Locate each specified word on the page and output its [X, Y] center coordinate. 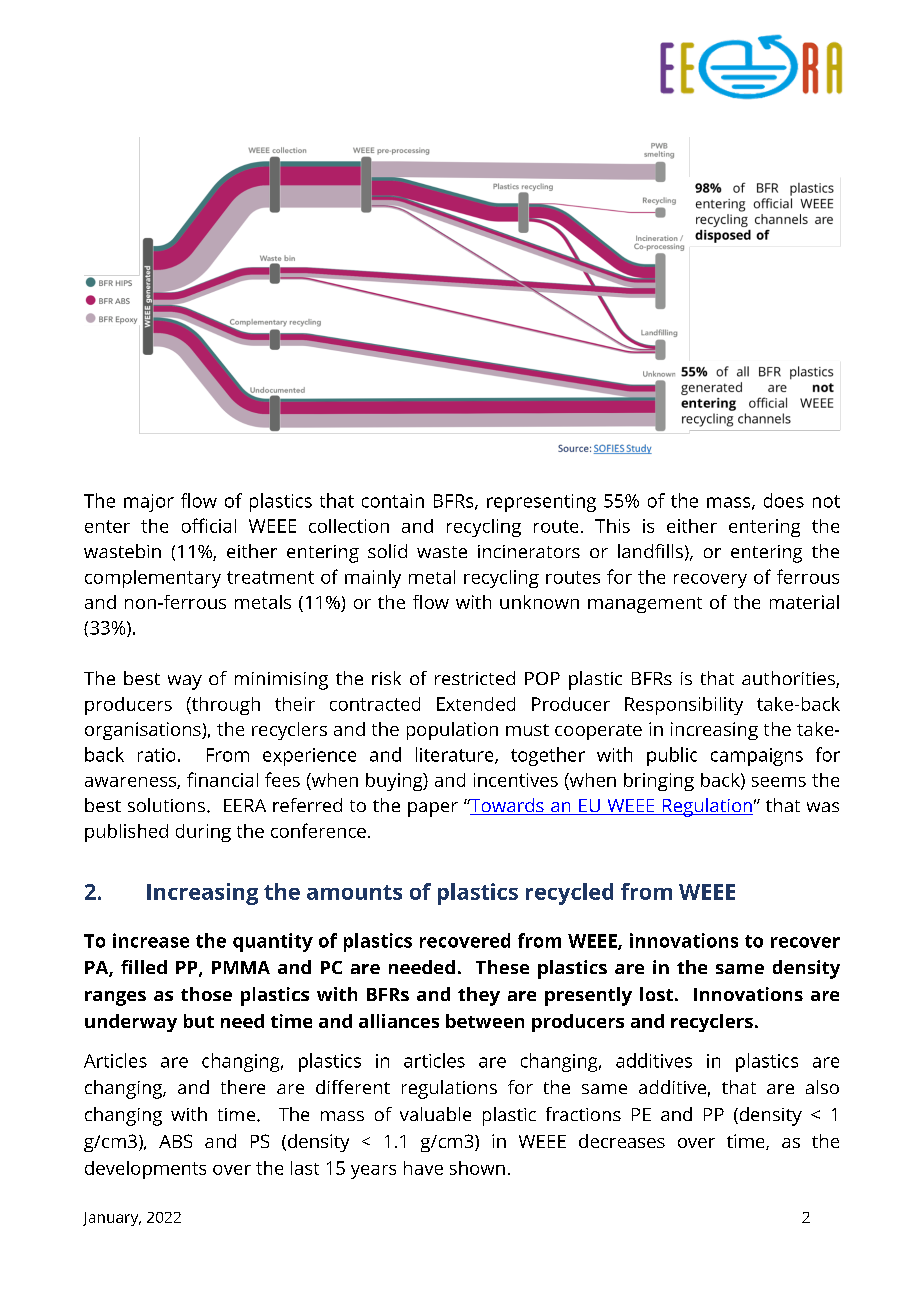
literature [456, 755]
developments [145, 1170]
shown [477, 1168]
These [502, 967]
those [206, 994]
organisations [144, 731]
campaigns [757, 757]
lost [656, 994]
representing [541, 503]
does [784, 500]
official [209, 525]
